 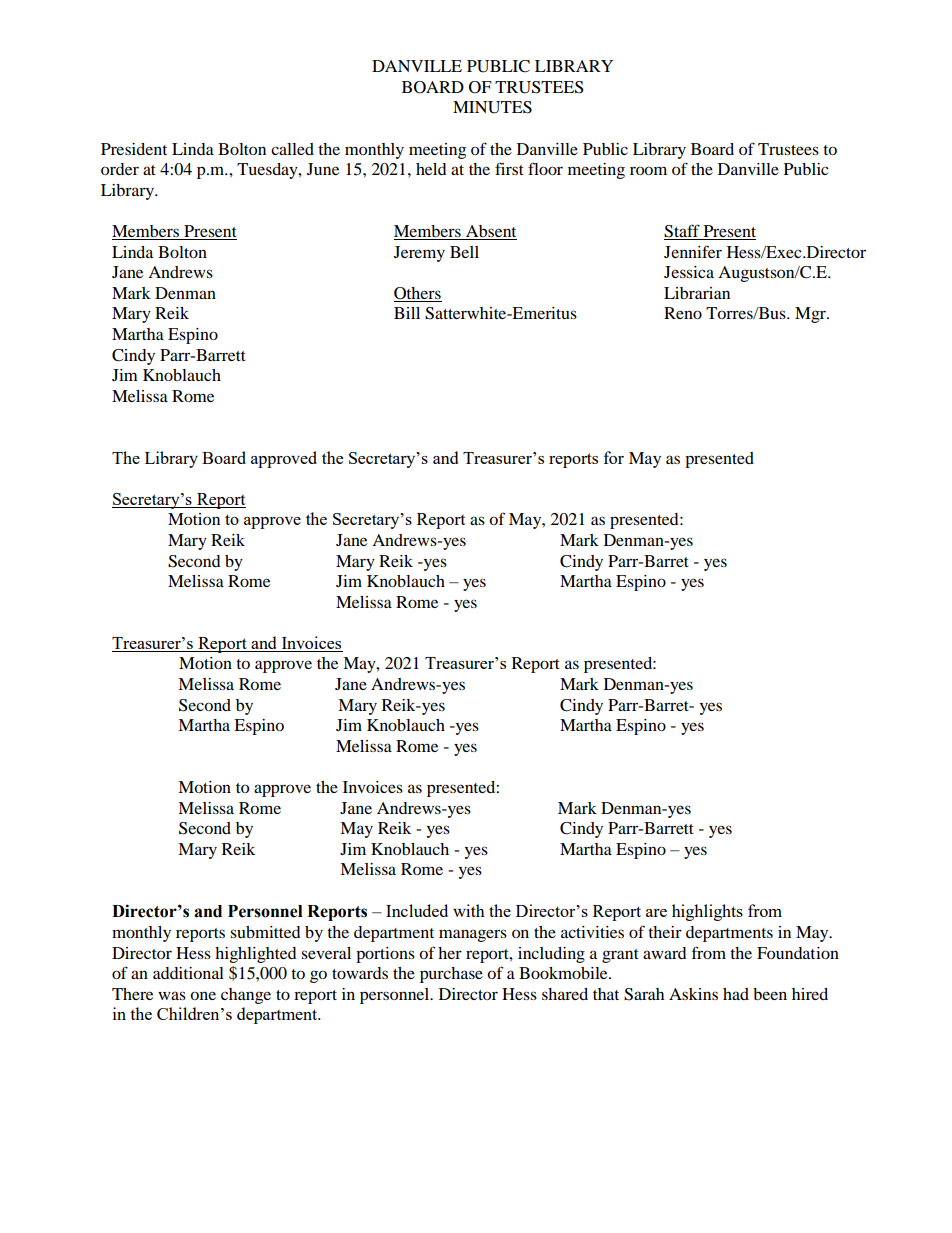 I want to click on Reno, so click(x=683, y=313).
